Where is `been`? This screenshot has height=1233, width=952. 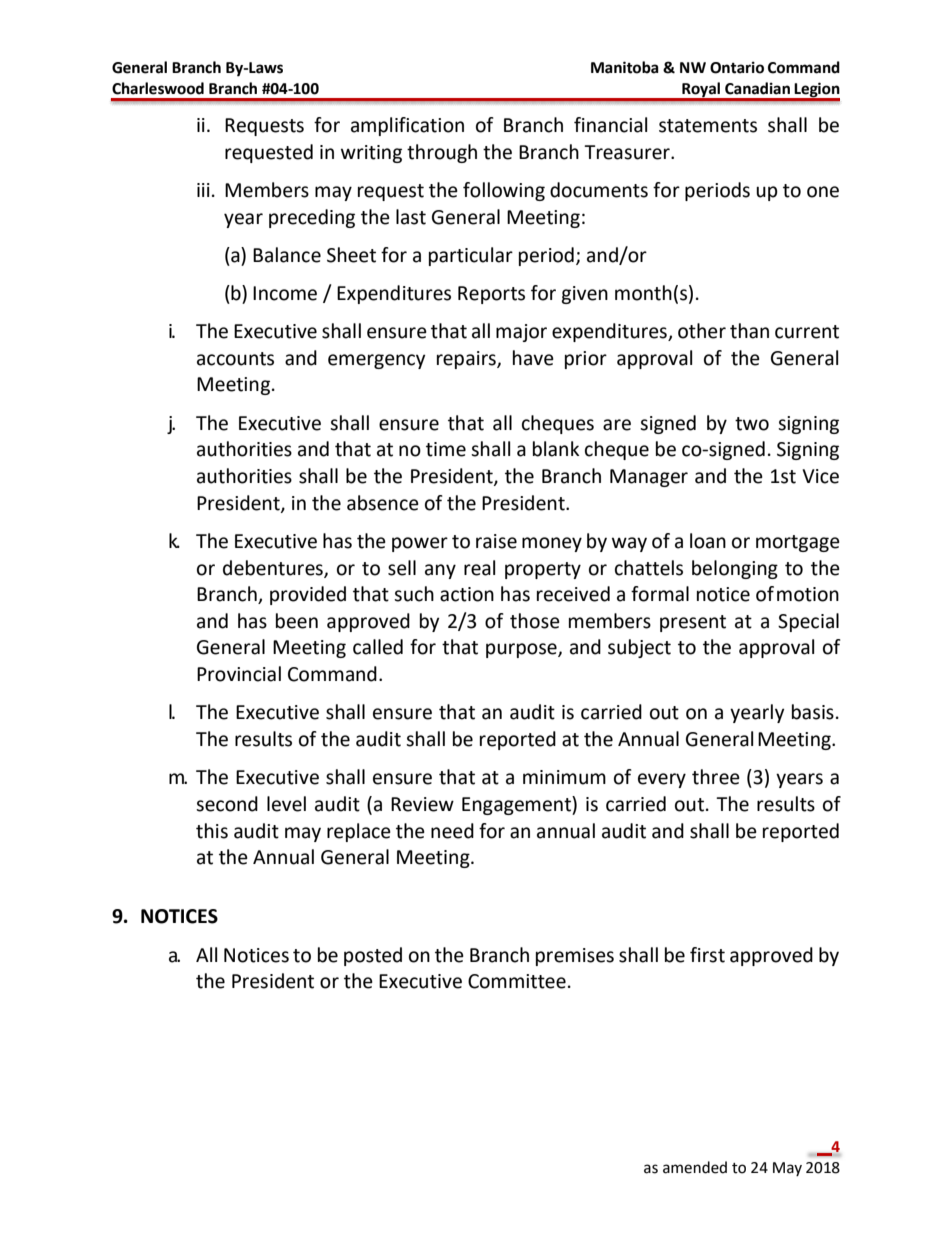
been is located at coordinates (297, 621).
